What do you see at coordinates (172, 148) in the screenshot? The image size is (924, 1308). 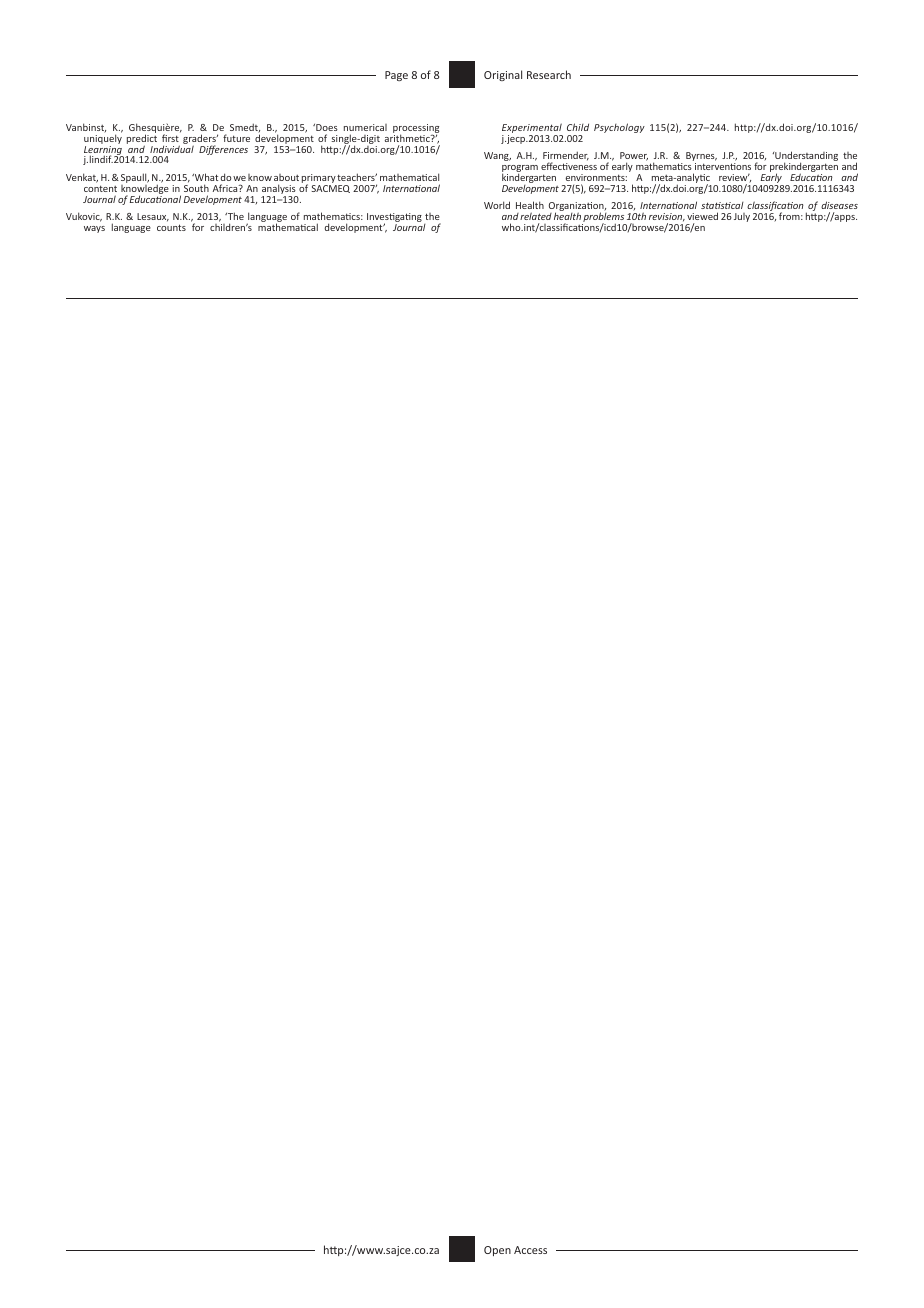 I see `Individual` at bounding box center [172, 148].
